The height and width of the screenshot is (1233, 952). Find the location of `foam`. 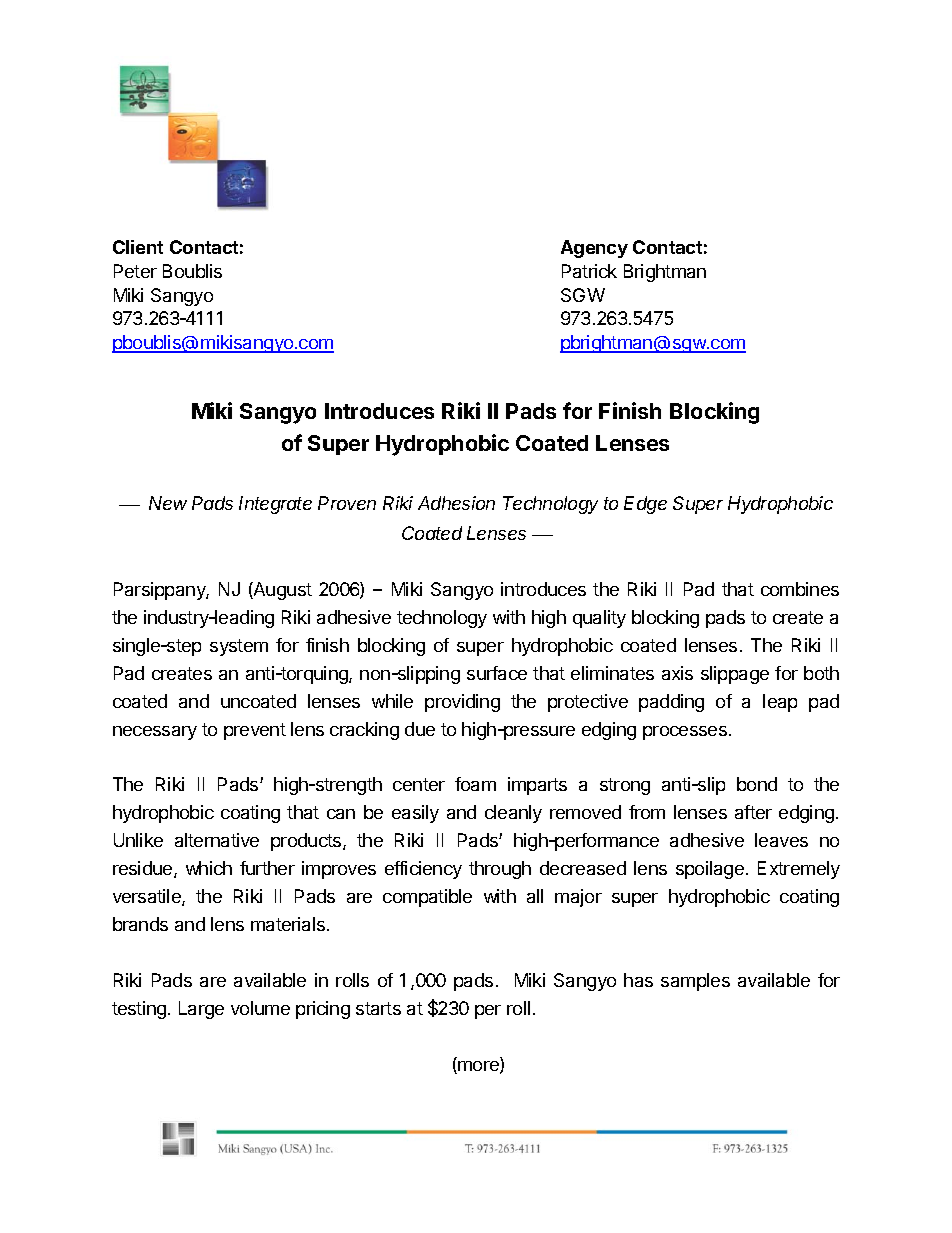

foam is located at coordinates (475, 784).
